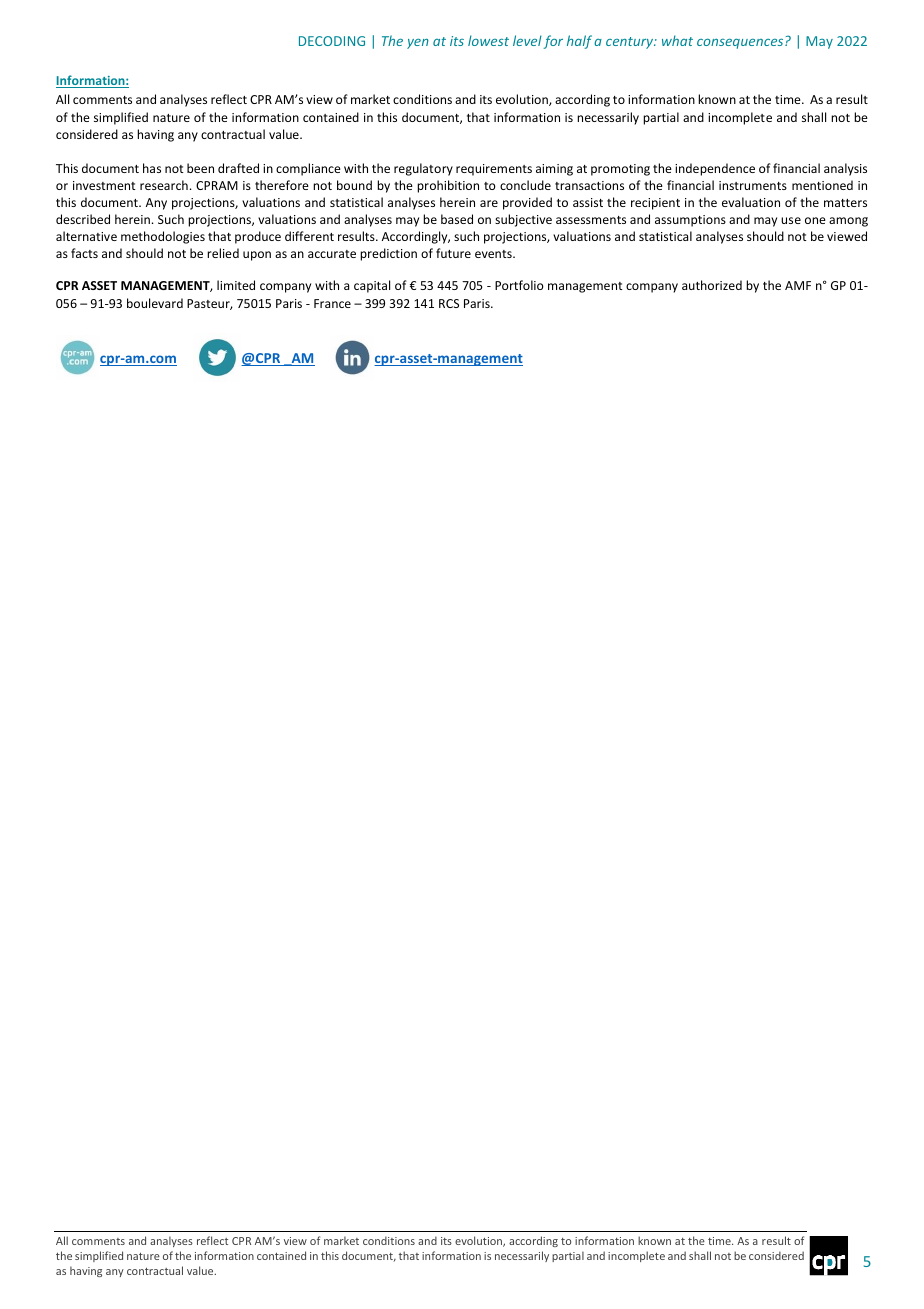  Describe the element at coordinates (791, 220) in the image. I see `use` at that location.
